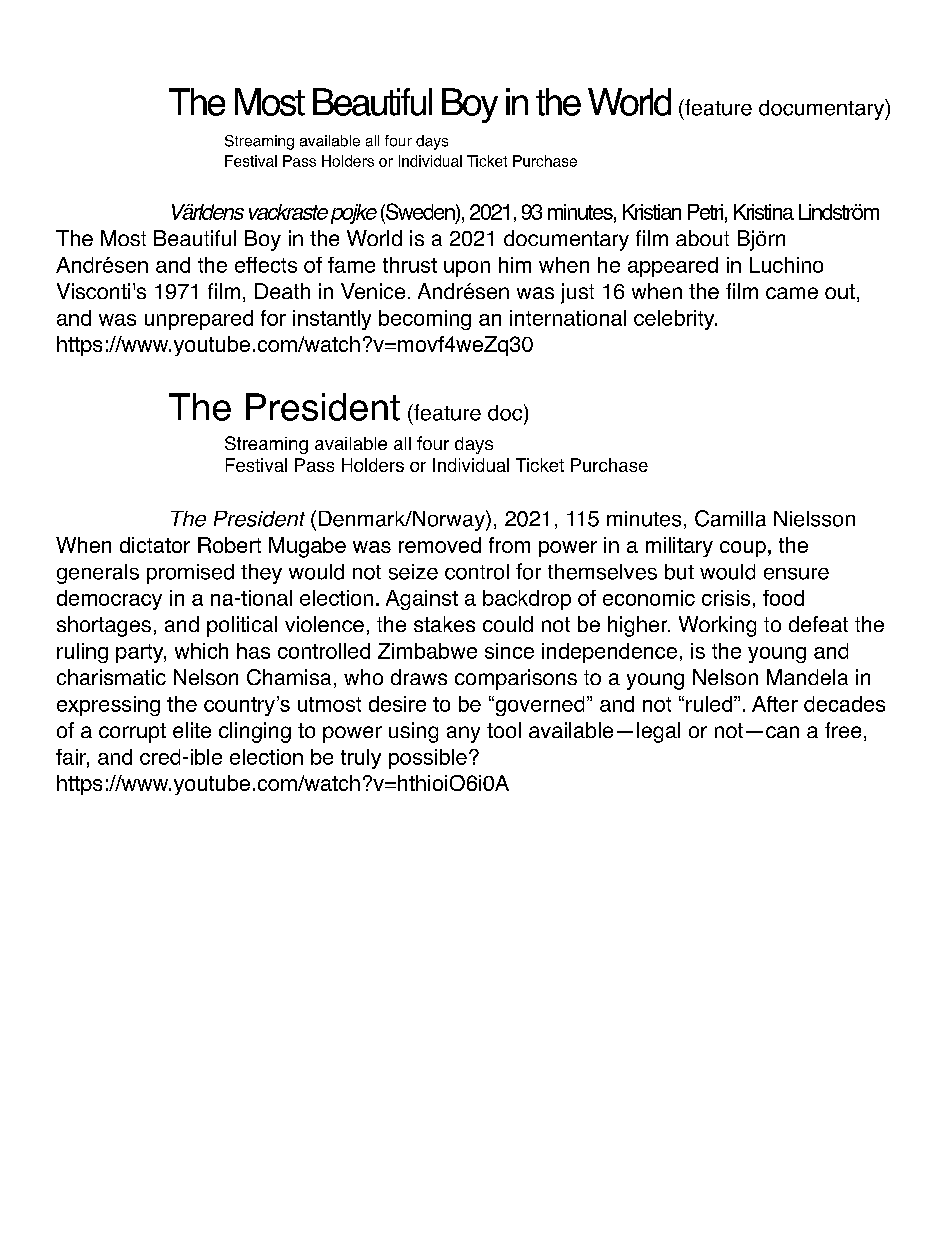  I want to click on celebrity, so click(675, 320).
